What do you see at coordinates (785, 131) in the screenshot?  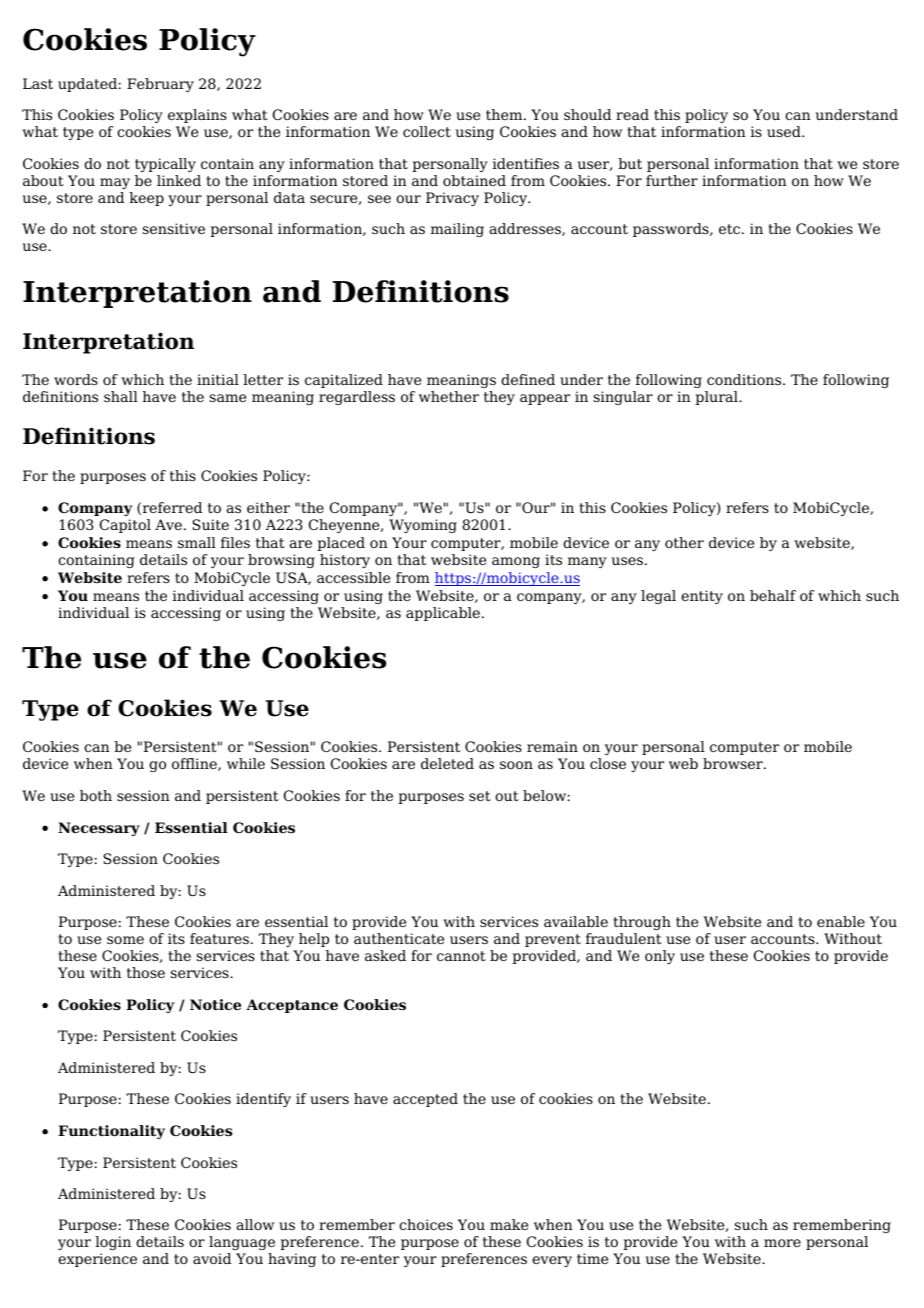 I see `used` at bounding box center [785, 131].
